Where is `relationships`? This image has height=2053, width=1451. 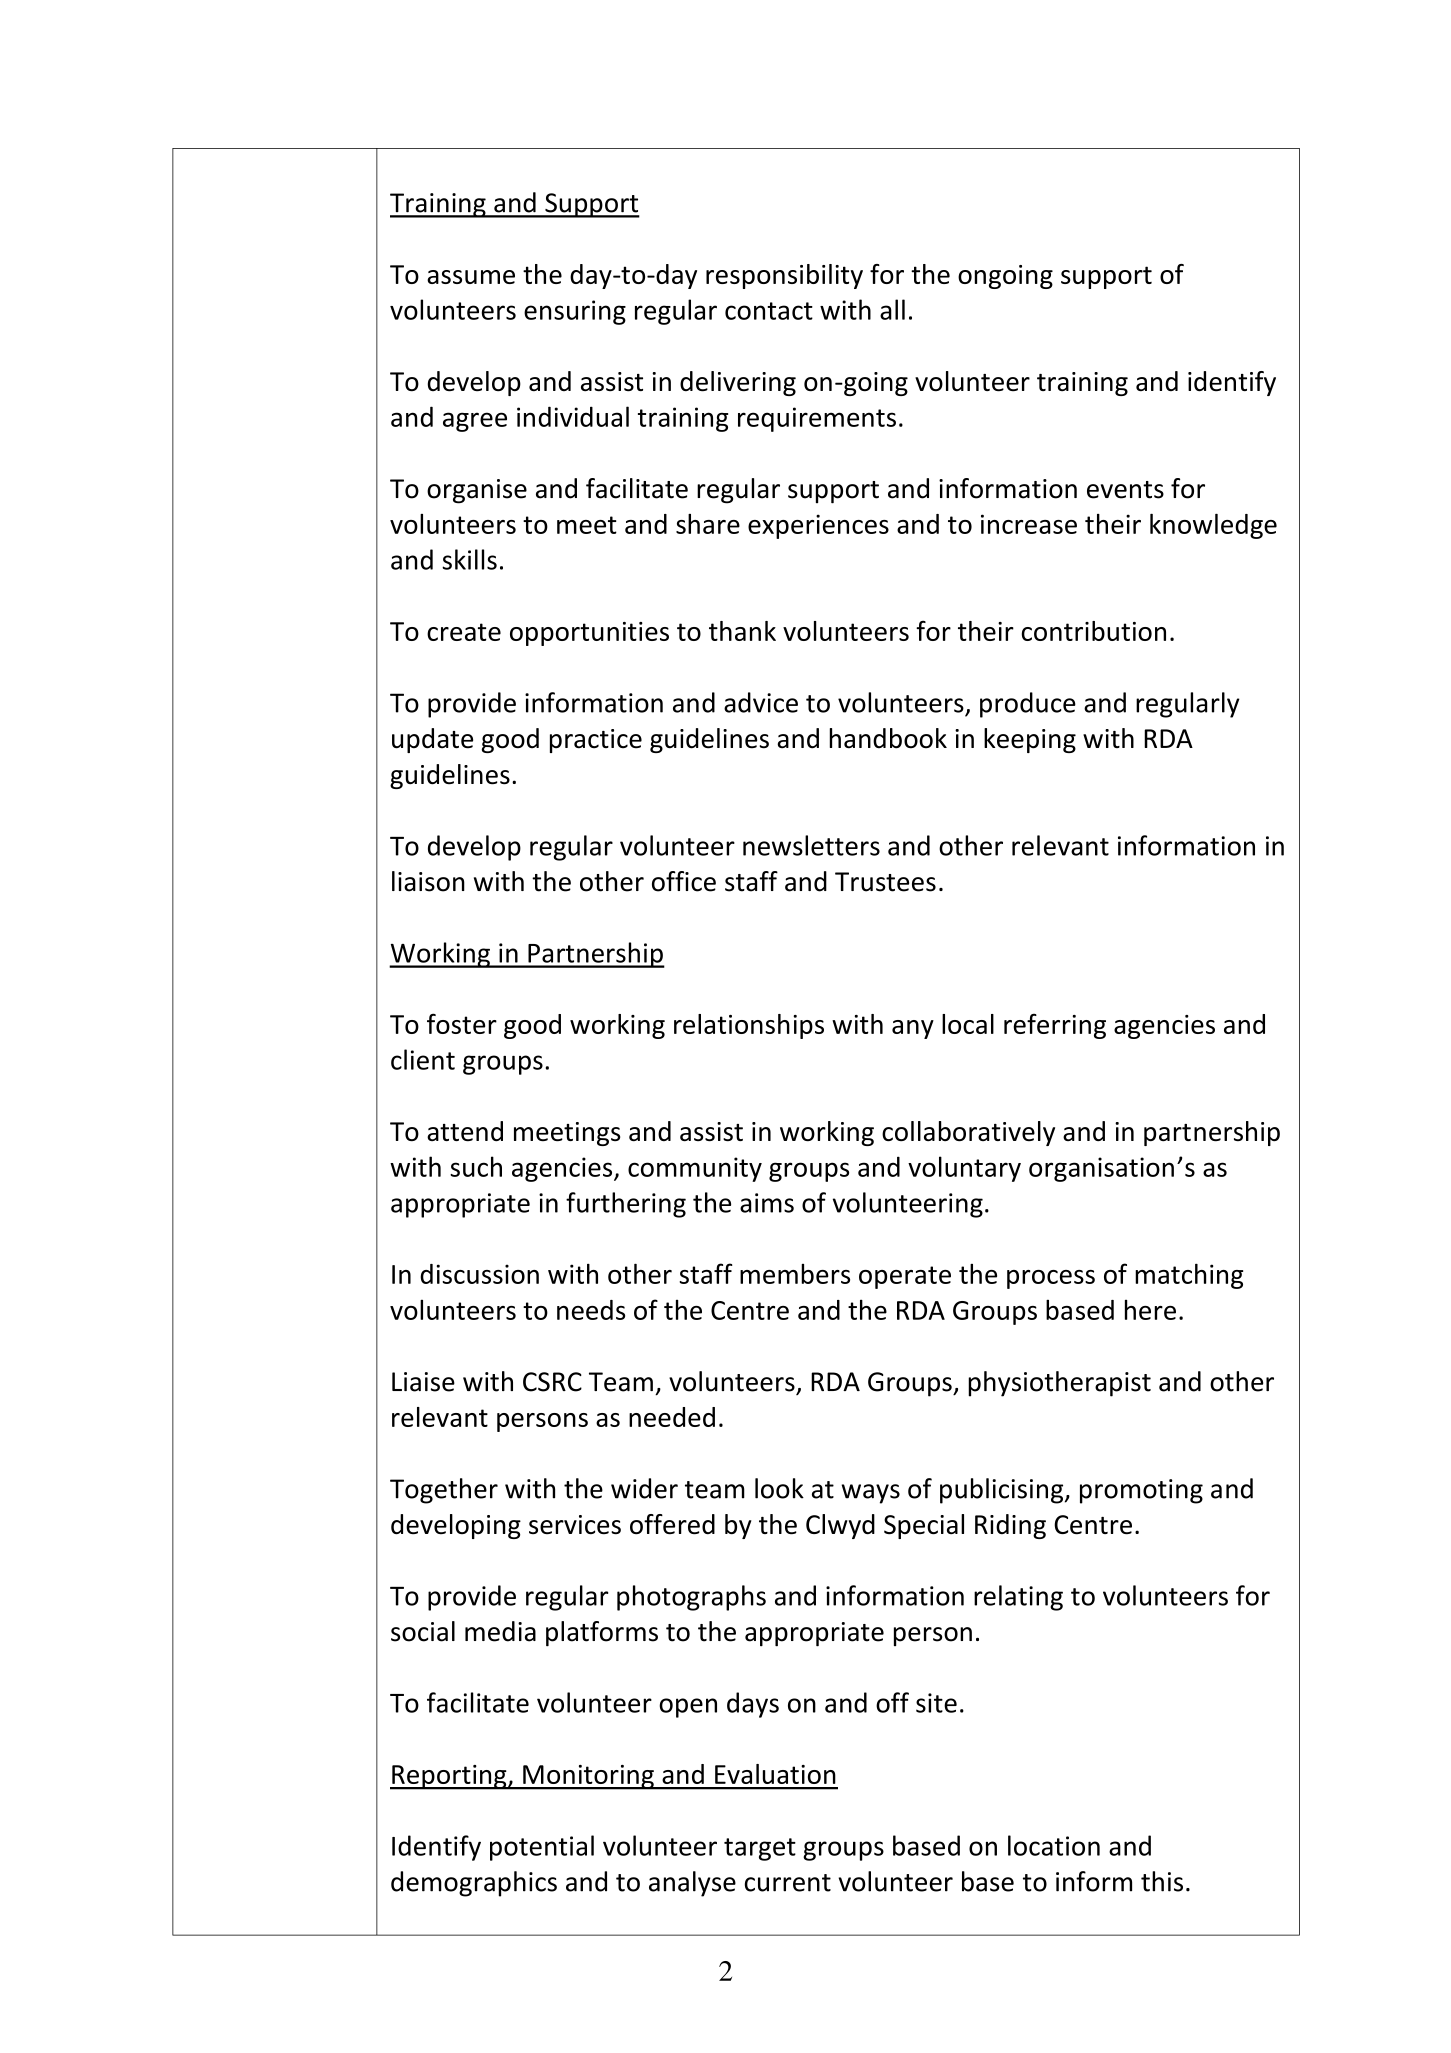
relationships is located at coordinates (749, 1026).
